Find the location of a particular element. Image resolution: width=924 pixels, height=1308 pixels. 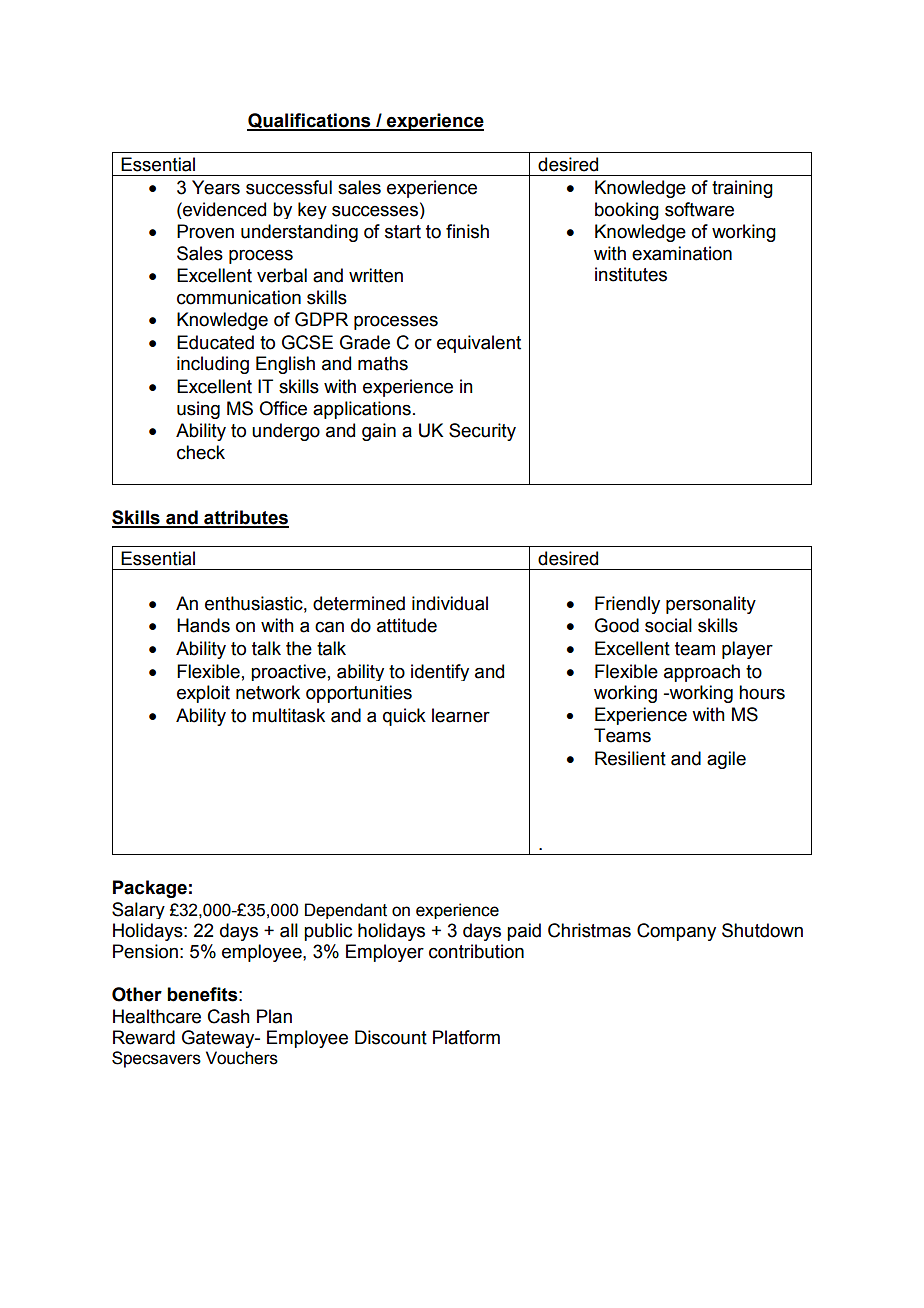

personality is located at coordinates (711, 605).
